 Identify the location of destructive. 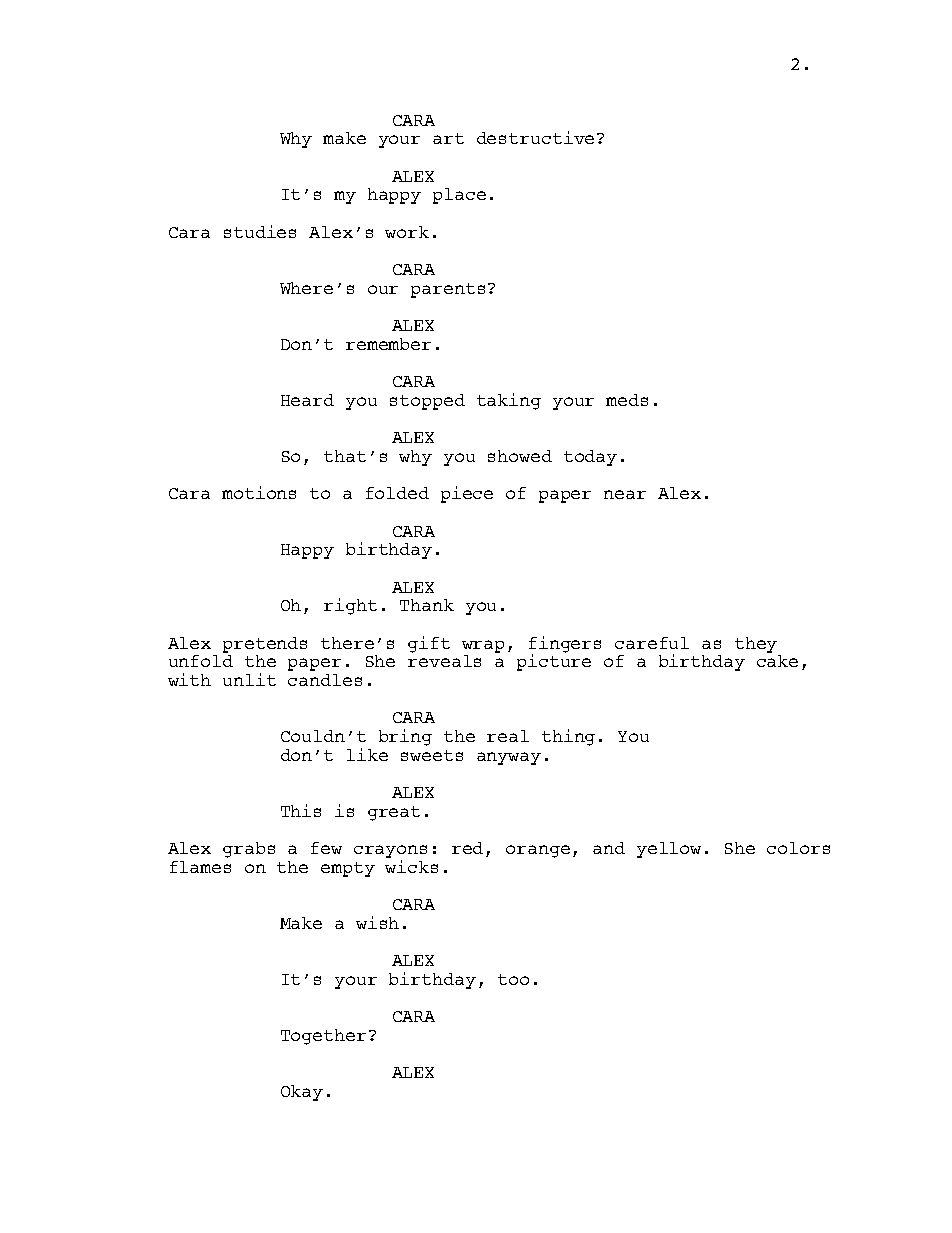
(535, 137).
